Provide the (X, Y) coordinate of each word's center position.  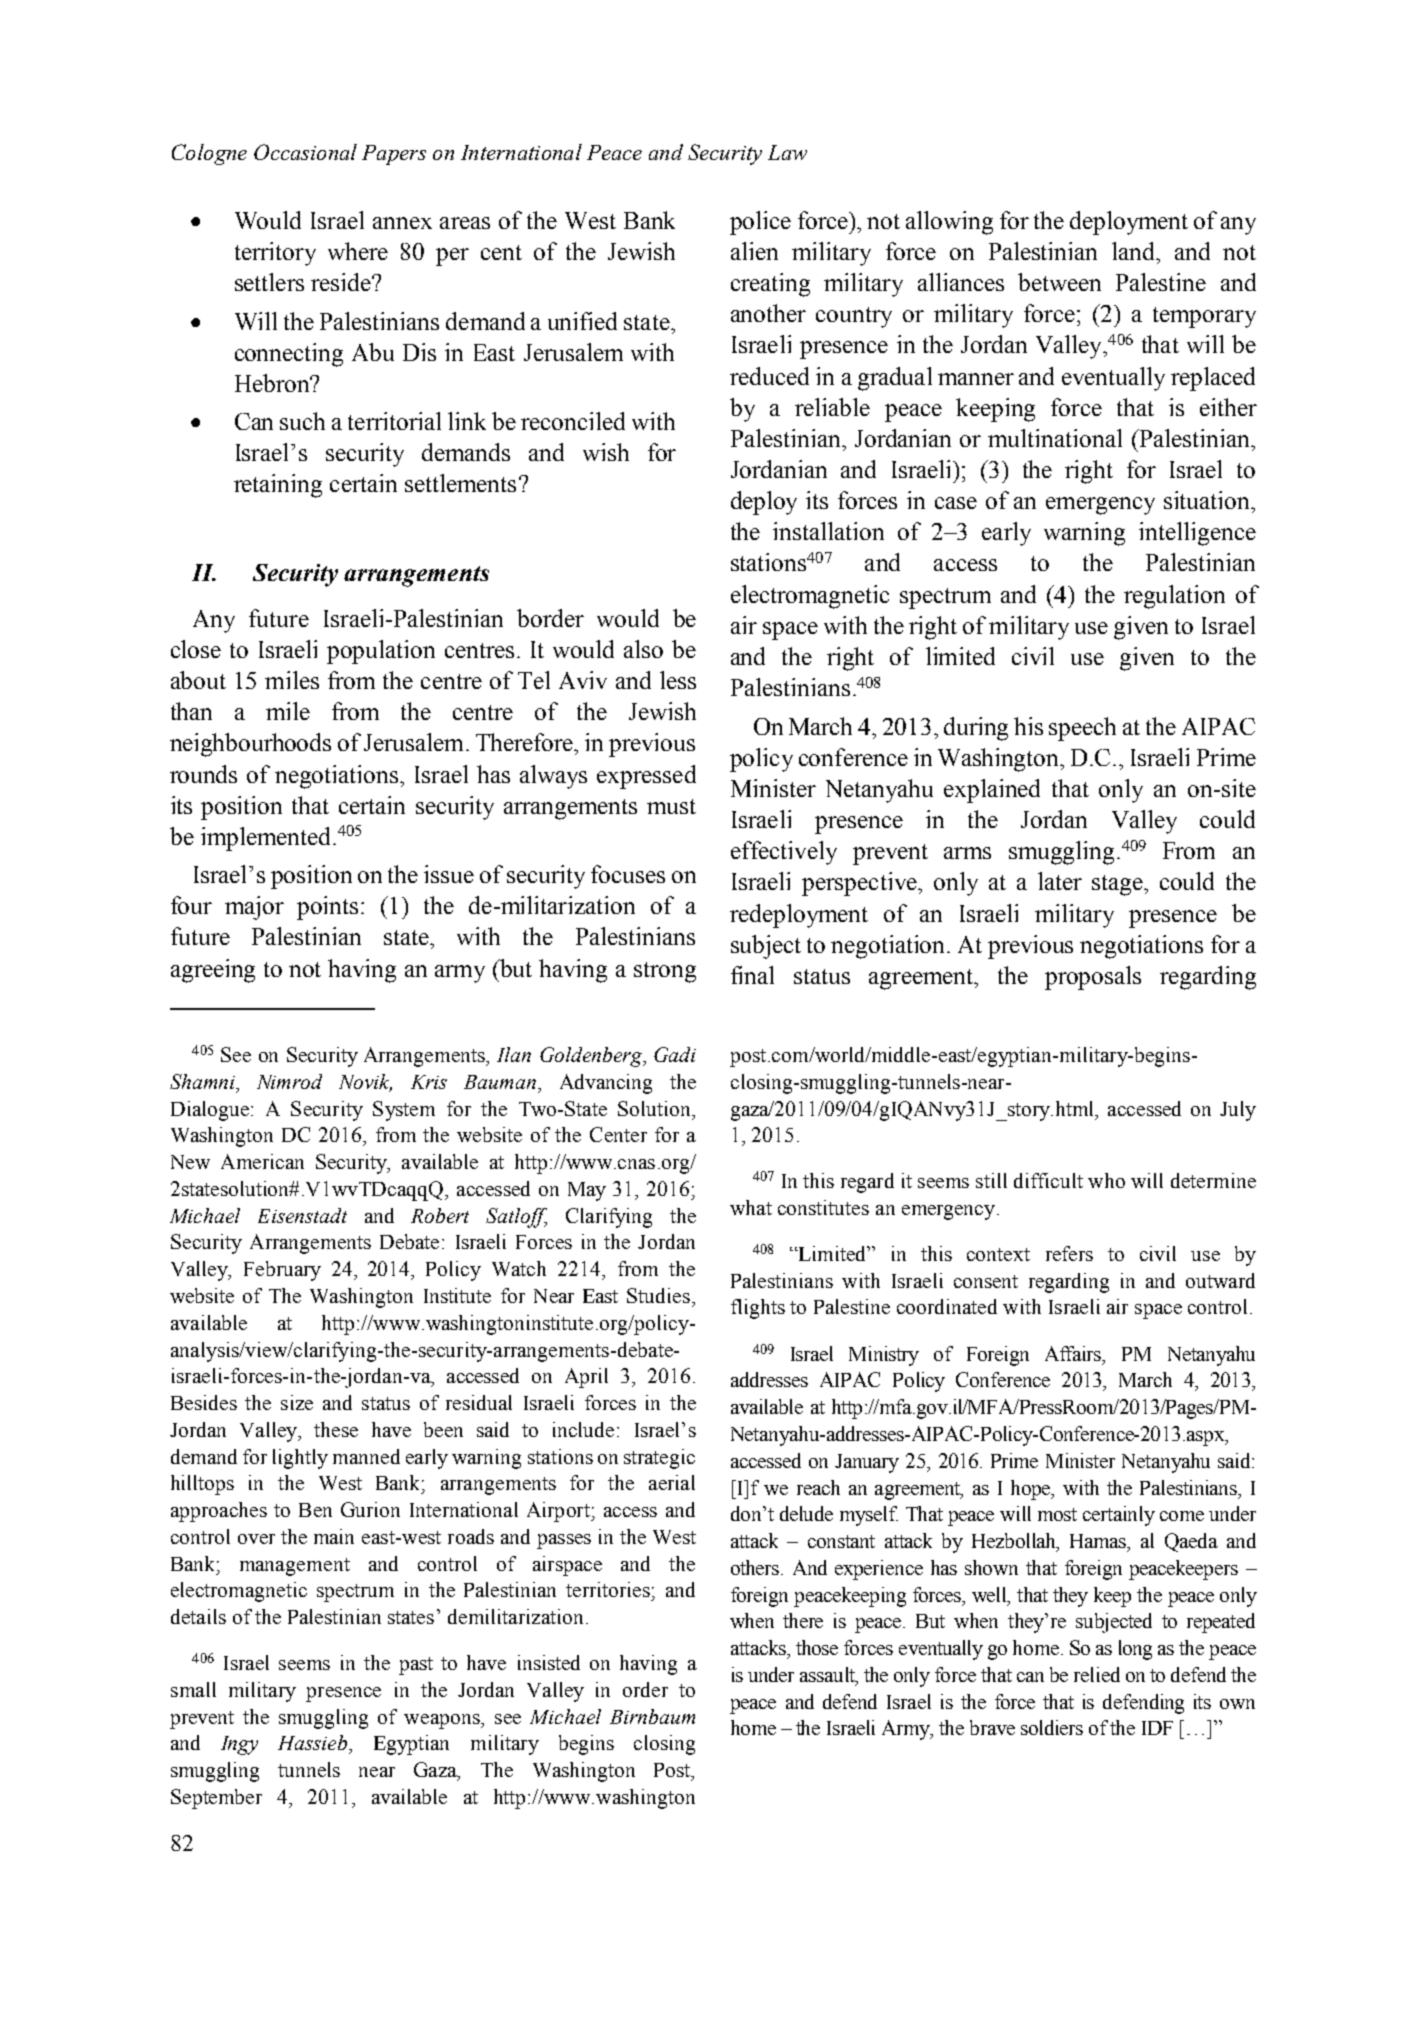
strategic (659, 1459)
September (216, 1799)
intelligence (1197, 534)
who (1106, 1180)
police (760, 223)
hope (1032, 1490)
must (671, 806)
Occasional (305, 152)
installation (828, 531)
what (751, 1207)
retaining (278, 486)
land (1135, 251)
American (262, 1161)
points (327, 908)
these (336, 1429)
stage (1118, 885)
